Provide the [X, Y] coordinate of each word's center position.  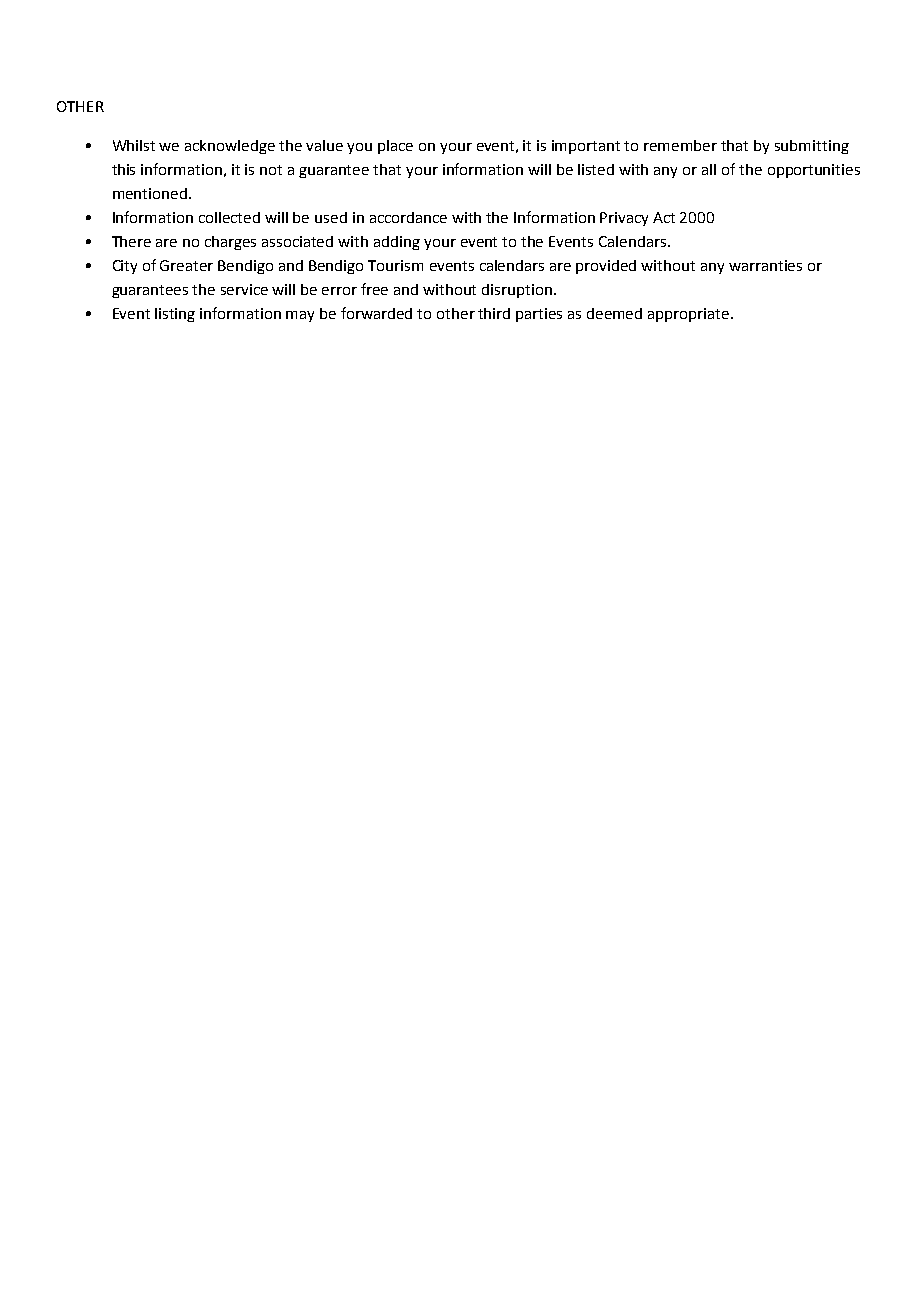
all [709, 169]
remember [680, 145]
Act [664, 217]
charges [230, 243]
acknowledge [230, 147]
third [494, 313]
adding [397, 243]
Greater [186, 265]
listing [175, 315]
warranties [765, 265]
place [395, 147]
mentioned [150, 193]
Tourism [395, 265]
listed [596, 169]
